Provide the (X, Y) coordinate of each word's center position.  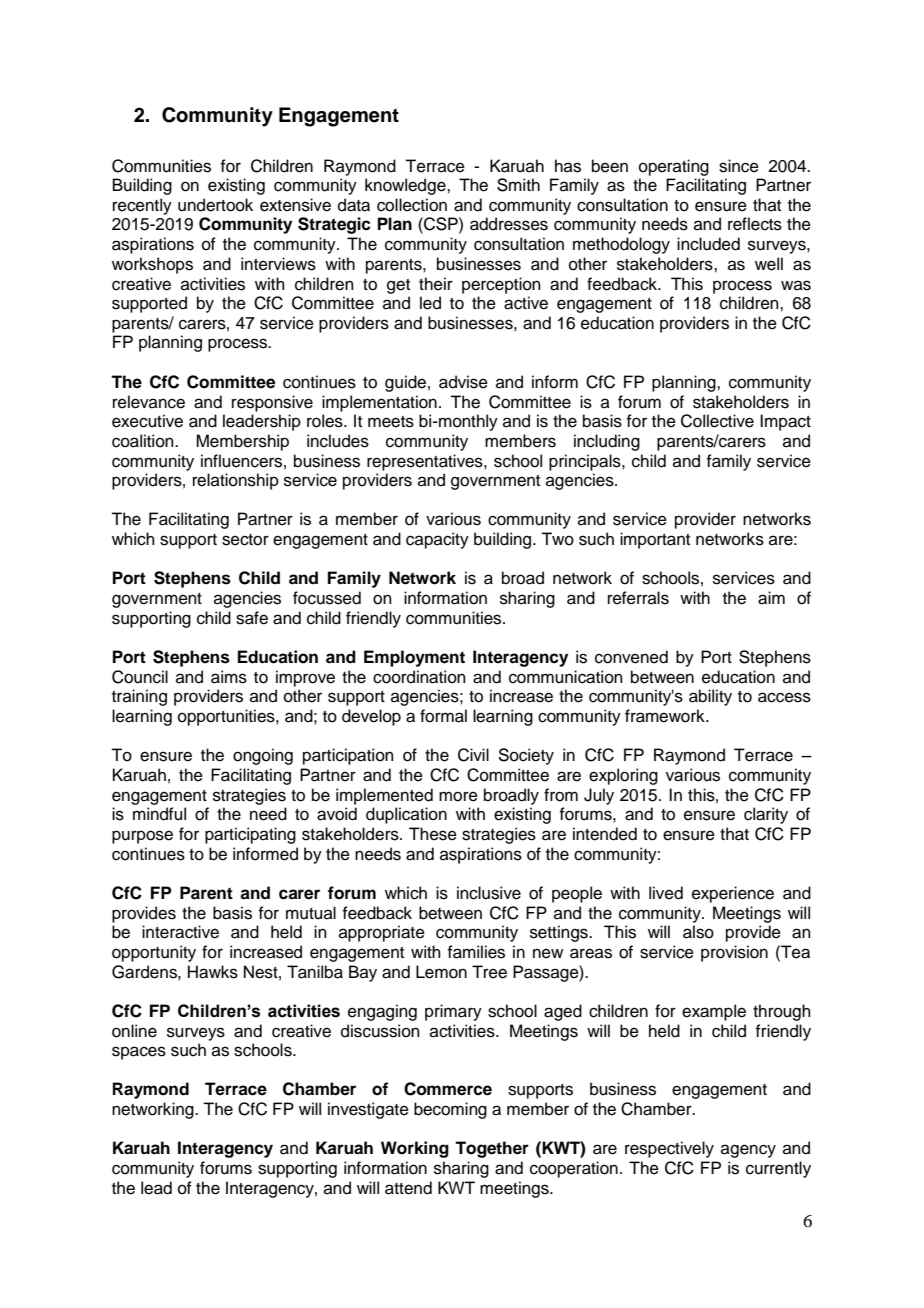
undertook (215, 205)
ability (710, 697)
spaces (139, 1053)
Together (492, 1149)
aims (229, 677)
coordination (419, 677)
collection (412, 205)
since (739, 166)
